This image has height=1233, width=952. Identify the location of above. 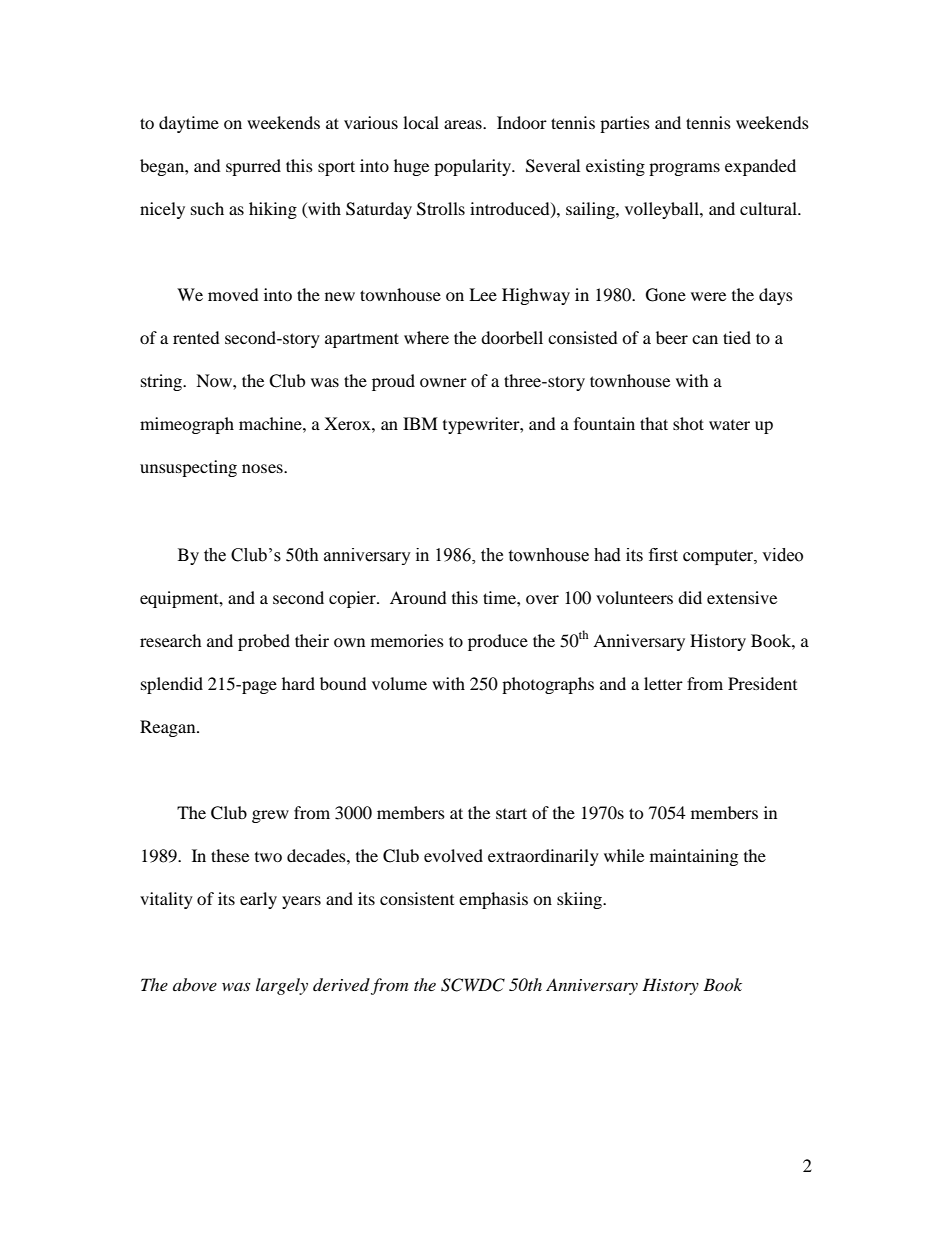
(195, 984).
